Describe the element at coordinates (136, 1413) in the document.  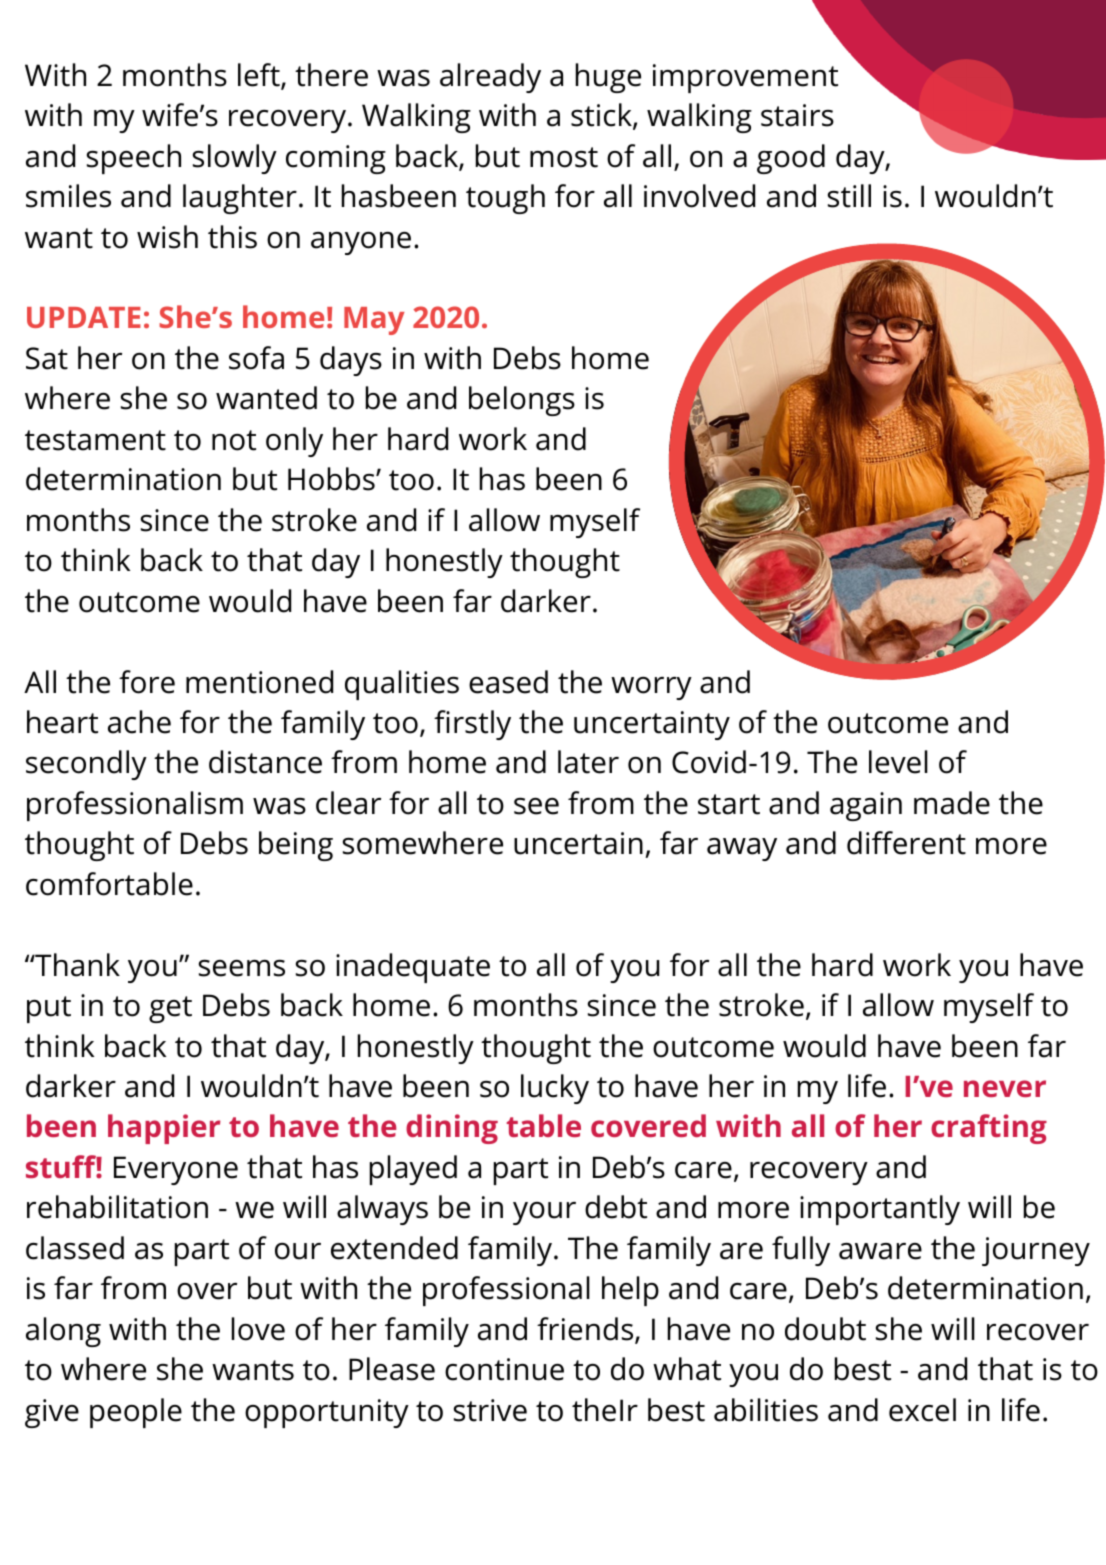
I see `people` at that location.
